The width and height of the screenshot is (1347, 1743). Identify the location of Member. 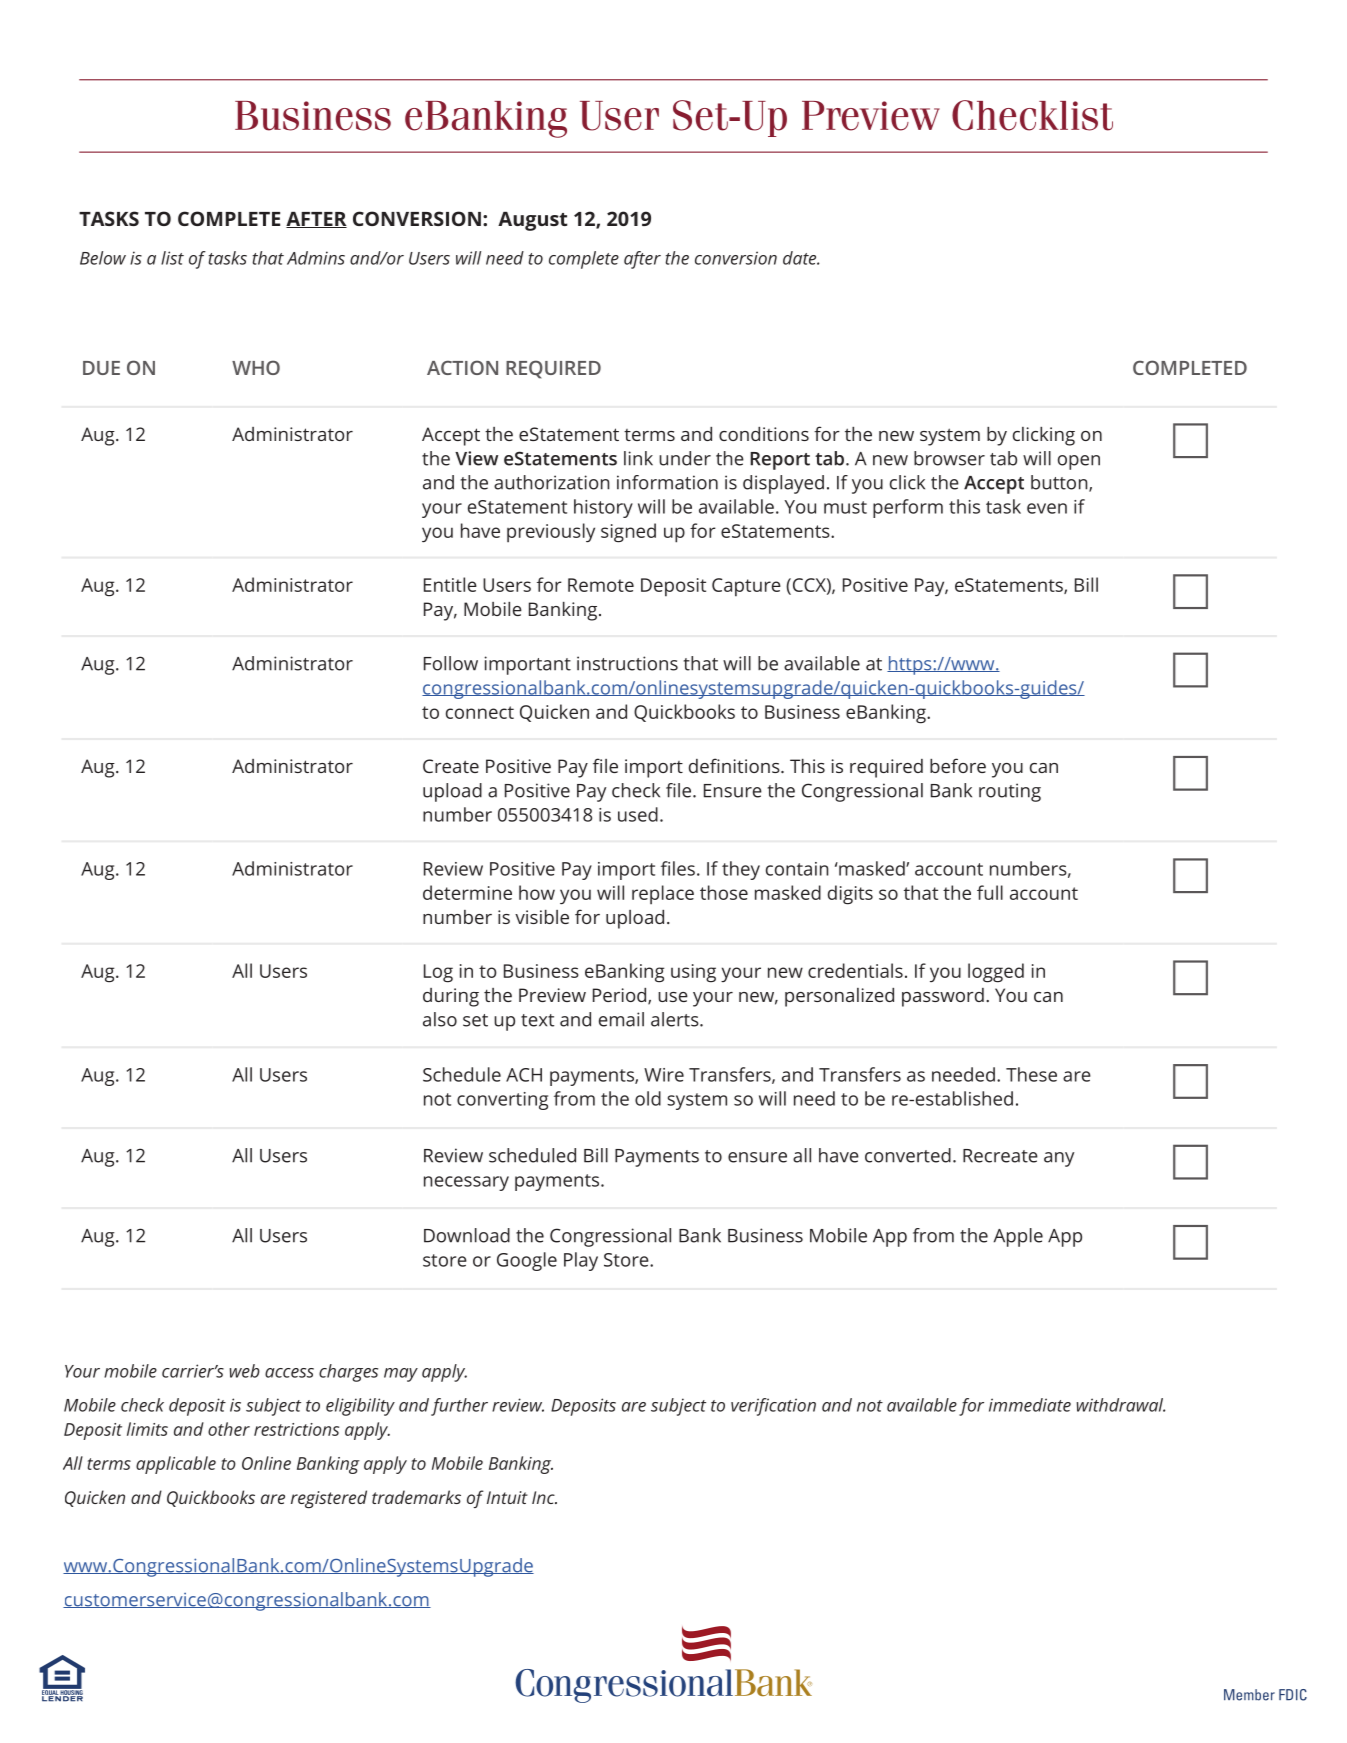
(1249, 1695).
